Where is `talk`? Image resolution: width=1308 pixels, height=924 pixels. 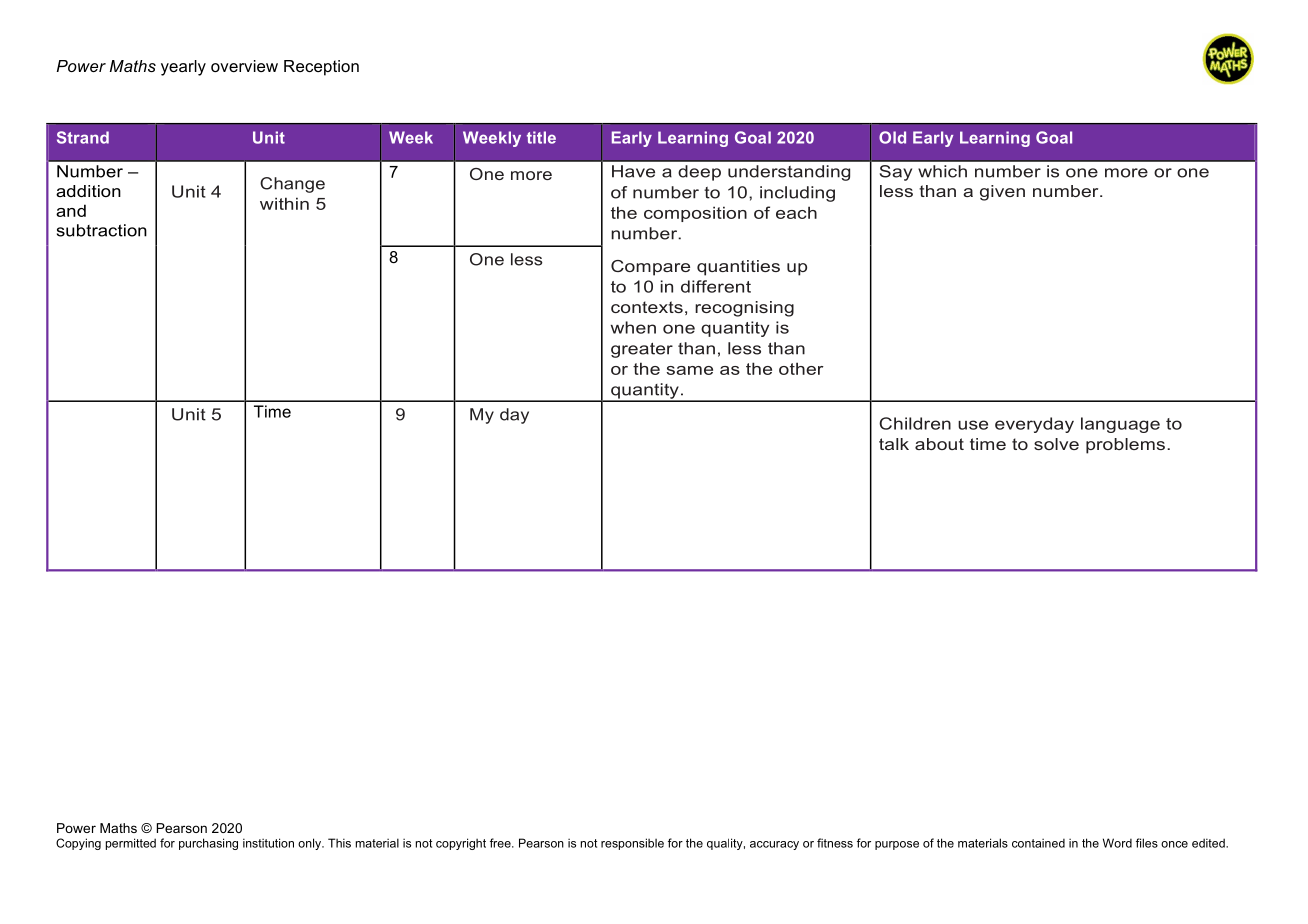
talk is located at coordinates (894, 444).
